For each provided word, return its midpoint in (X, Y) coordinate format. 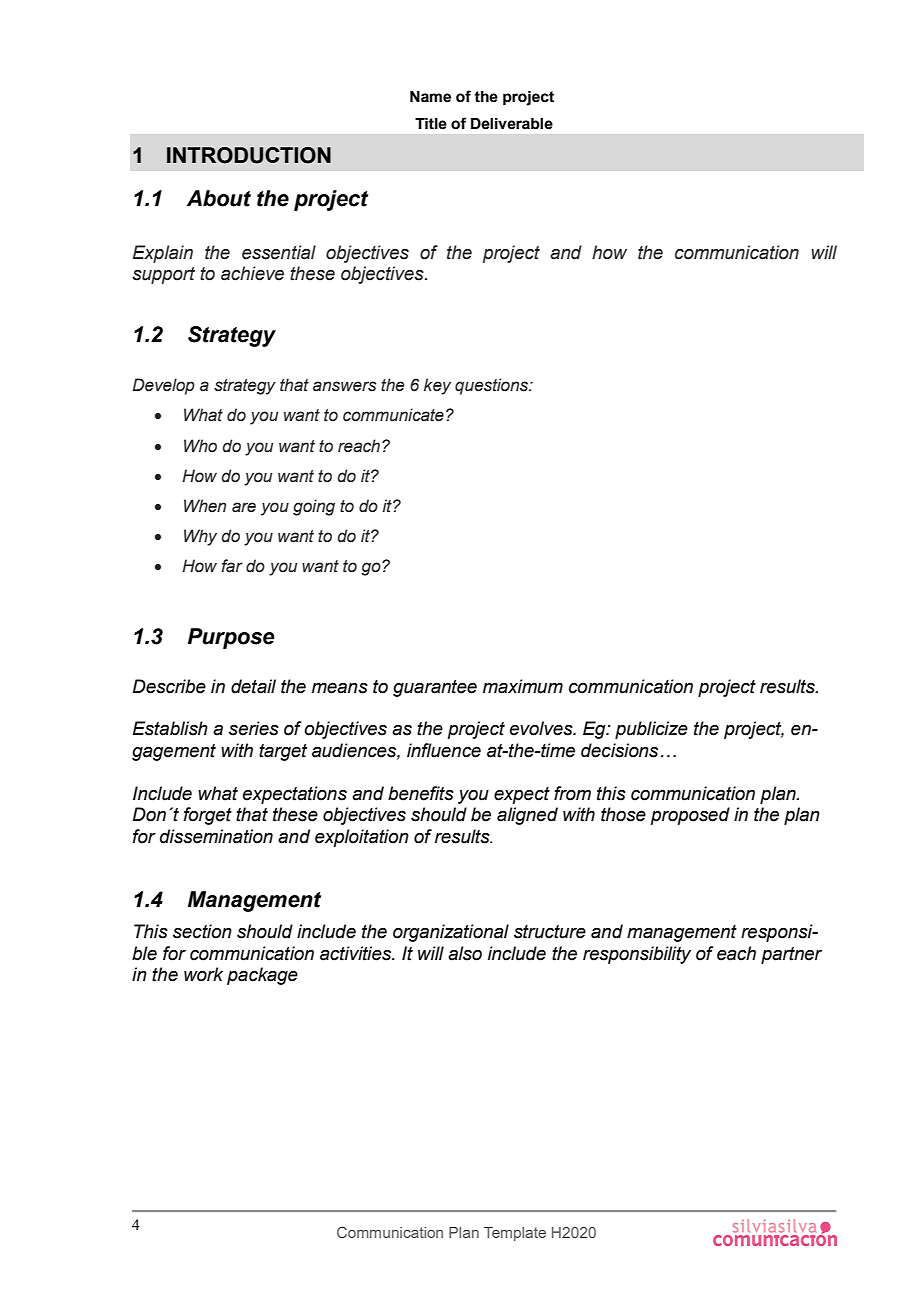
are (244, 507)
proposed (690, 816)
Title (431, 124)
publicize (651, 730)
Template (515, 1234)
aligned (527, 816)
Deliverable (512, 124)
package (262, 976)
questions (492, 386)
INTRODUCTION (249, 155)
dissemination (216, 836)
